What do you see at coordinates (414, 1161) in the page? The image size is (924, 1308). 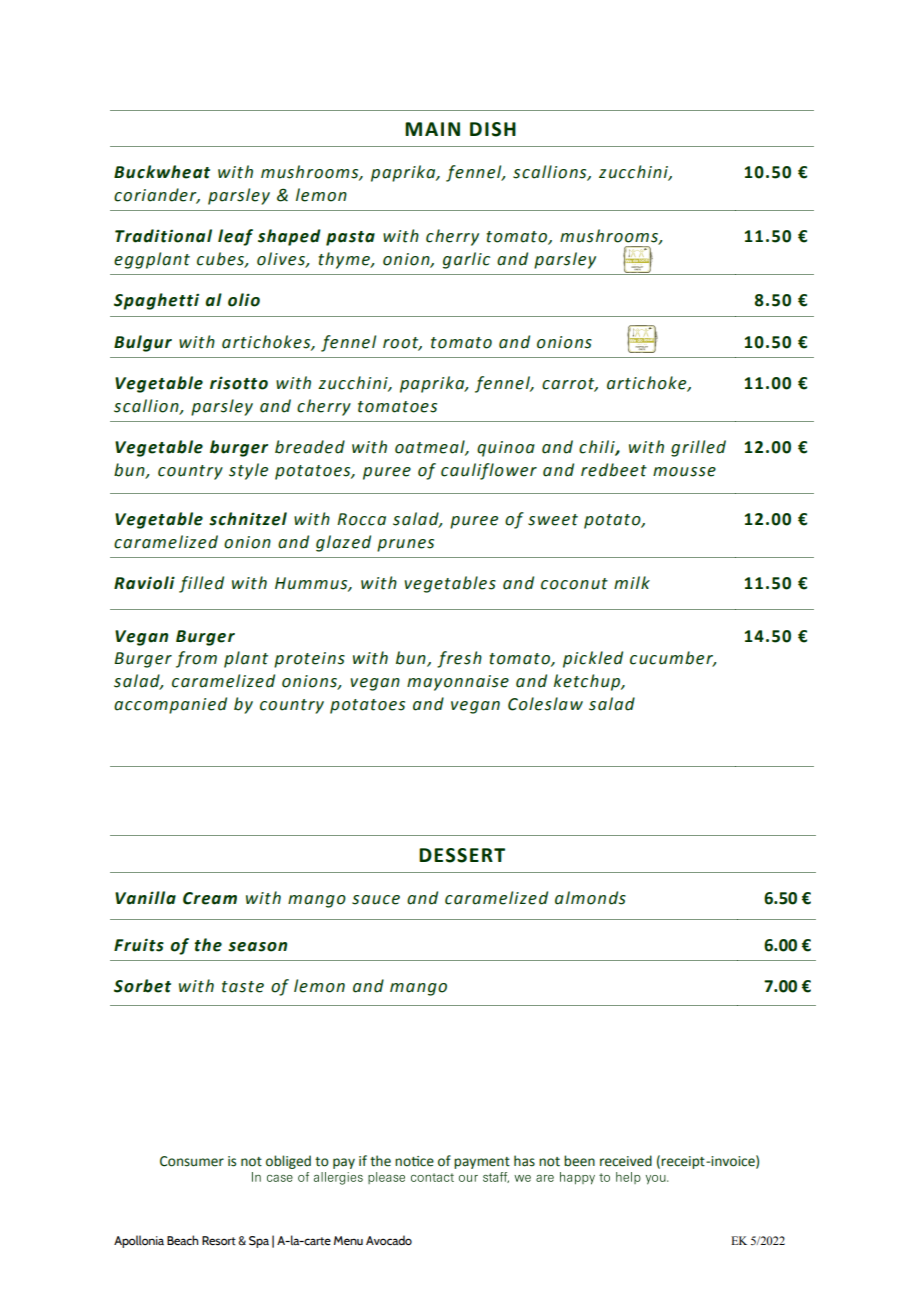 I see `notice` at bounding box center [414, 1161].
